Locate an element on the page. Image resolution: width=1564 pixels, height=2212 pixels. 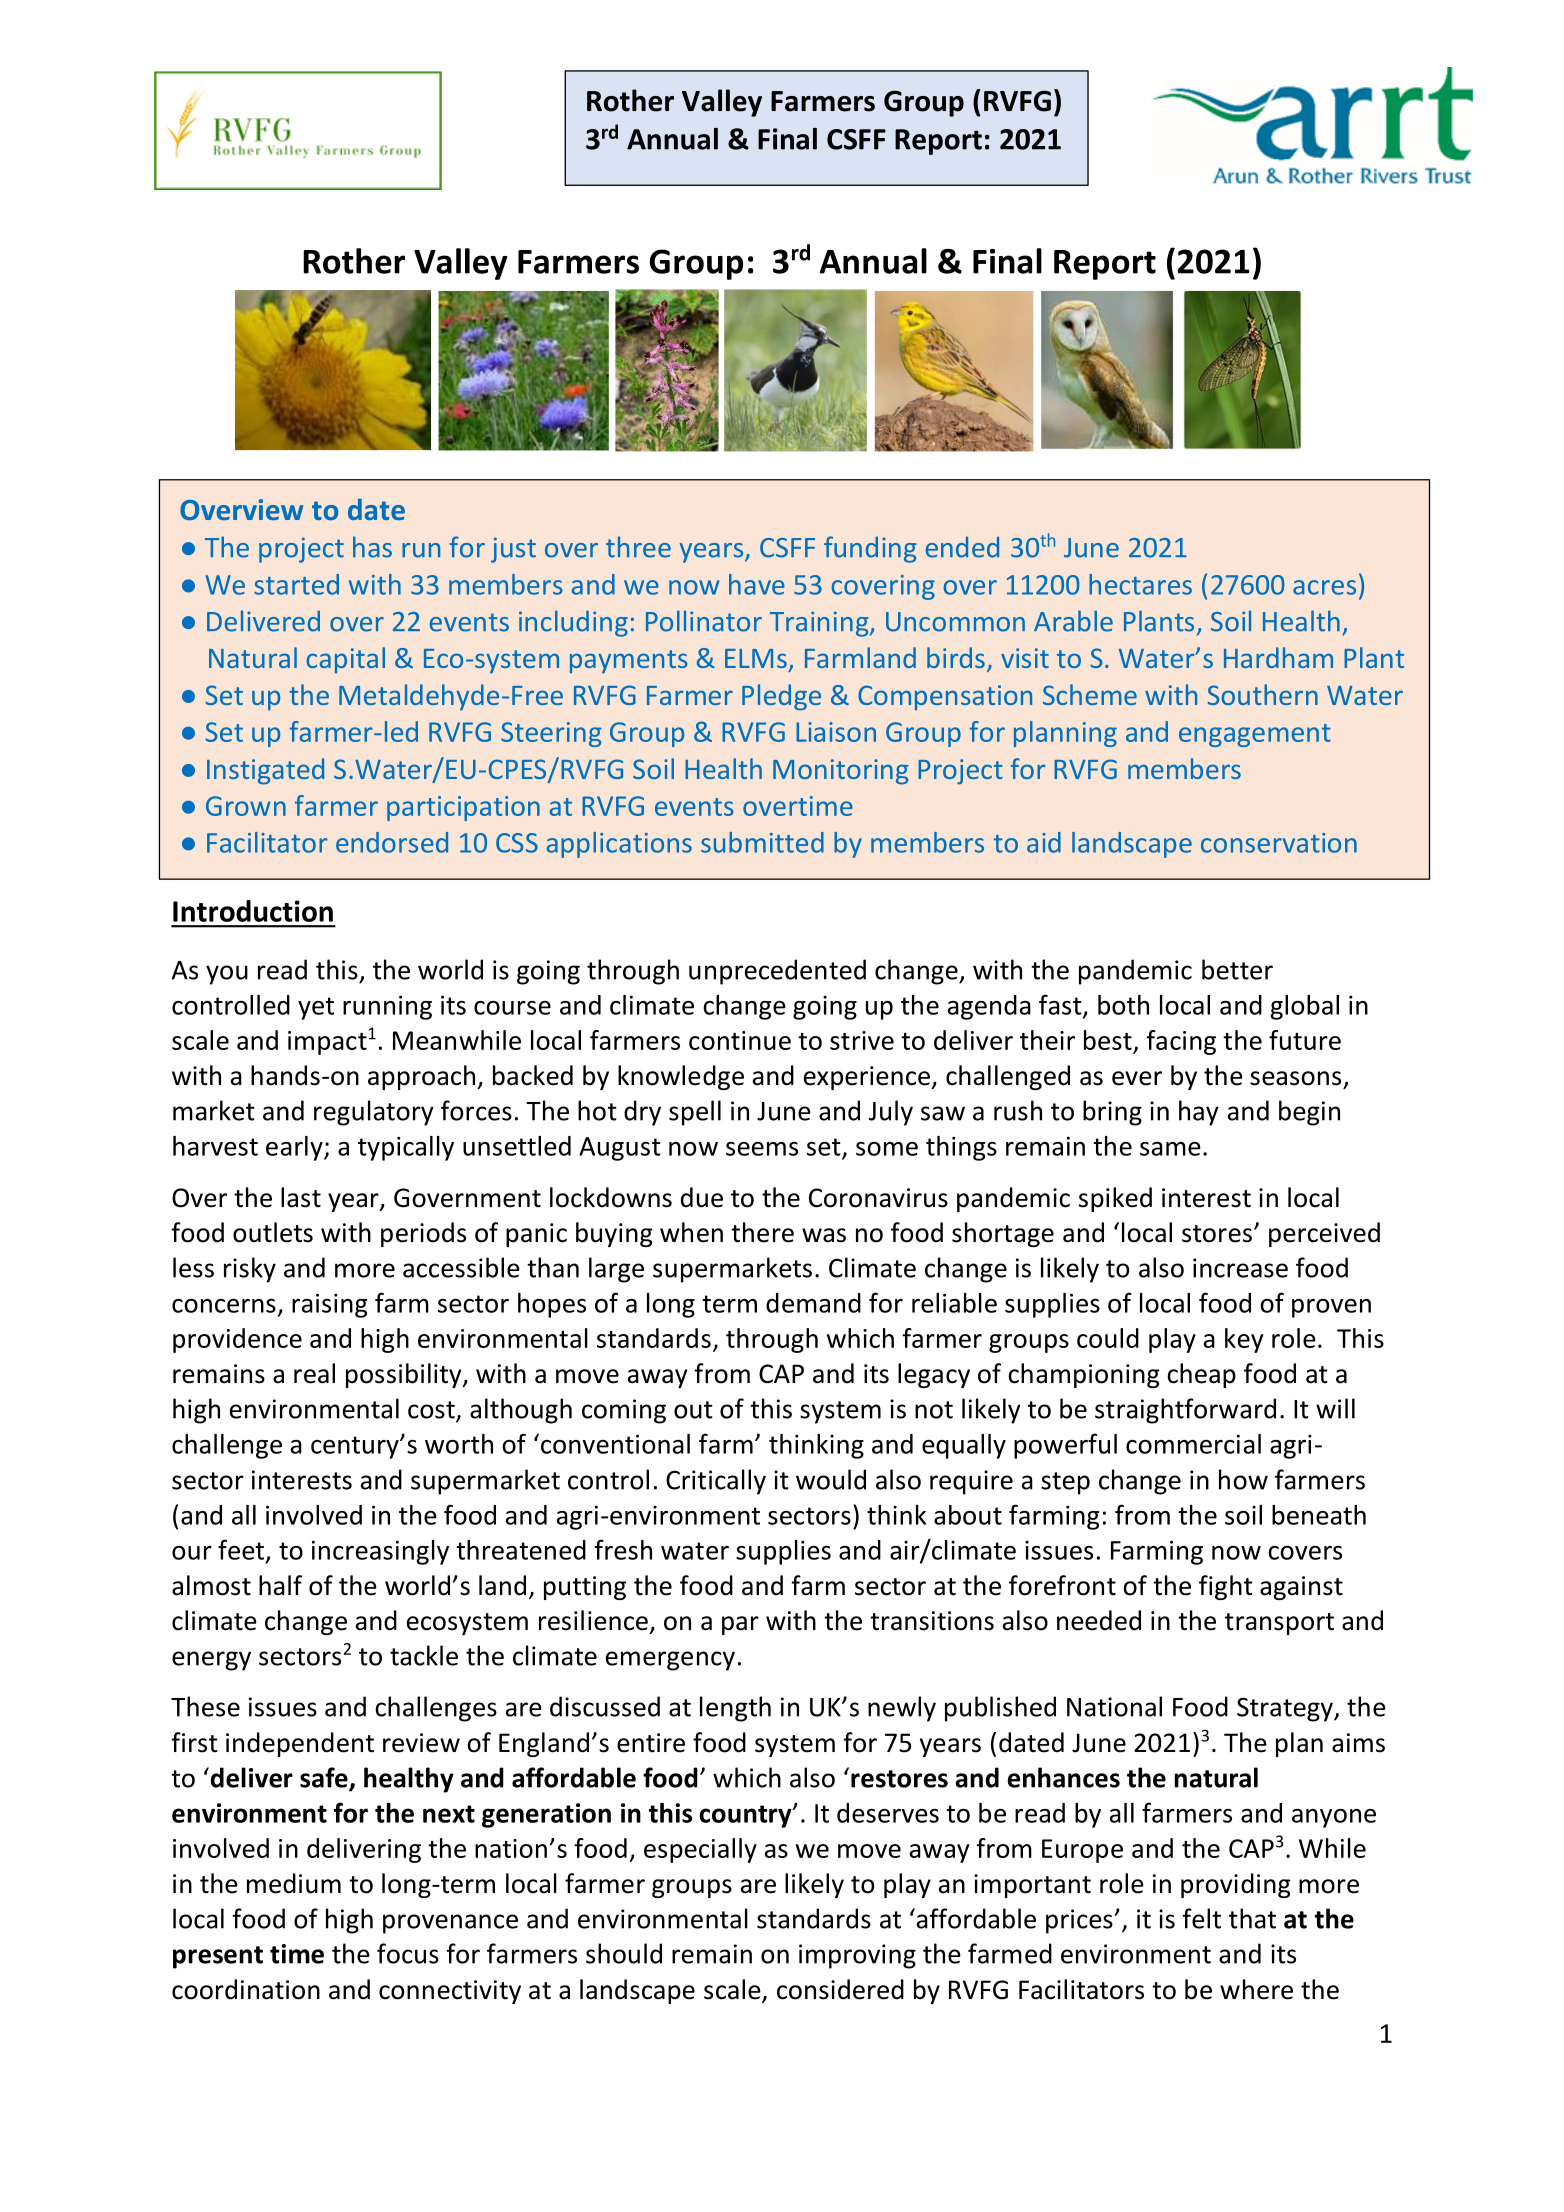
would is located at coordinates (831, 1479).
